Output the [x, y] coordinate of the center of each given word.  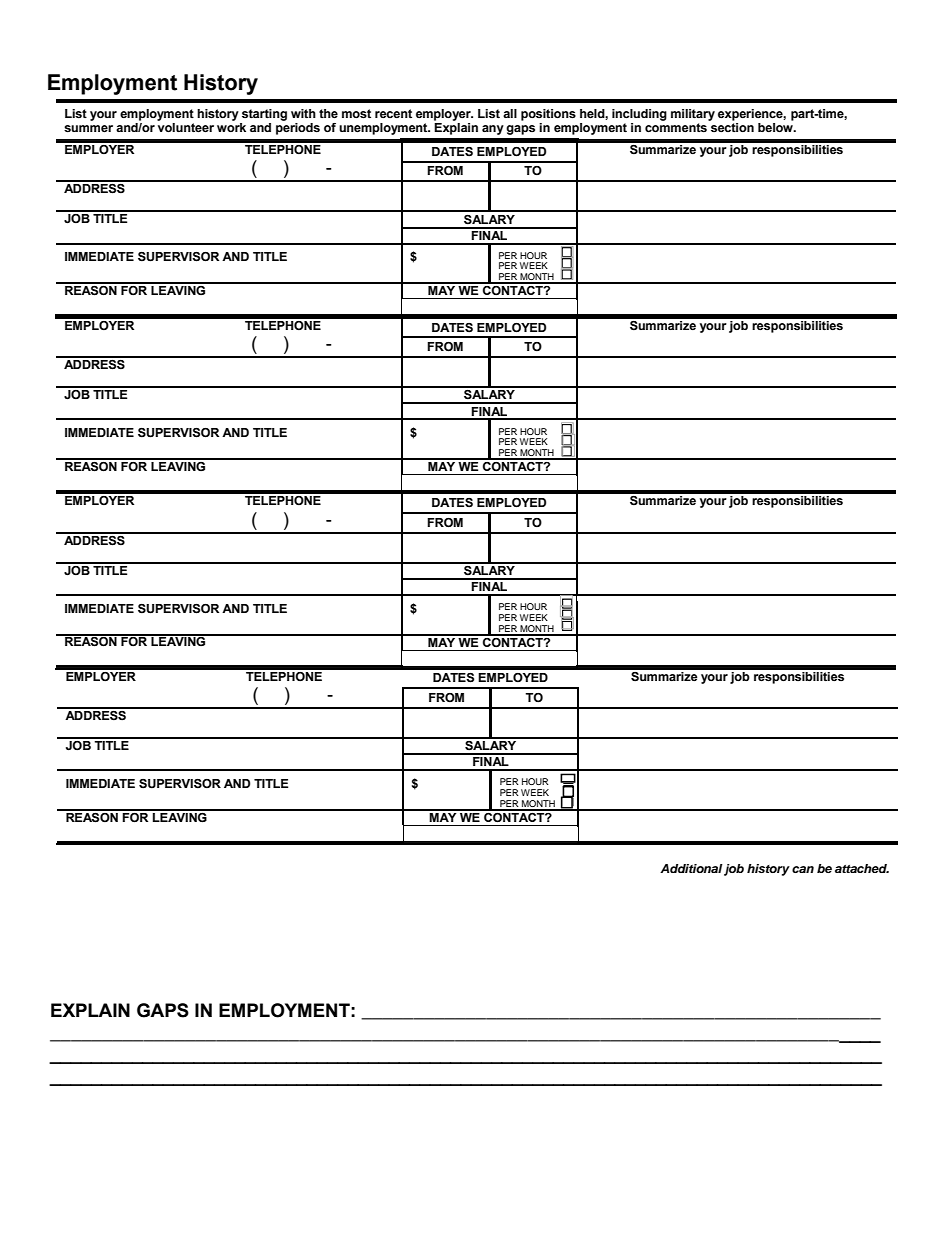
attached [862, 868]
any [493, 130]
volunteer [185, 126]
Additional [691, 868]
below [776, 126]
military [693, 115]
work [231, 126]
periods [298, 127]
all [510, 113]
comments [676, 128]
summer [88, 129]
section [731, 126]
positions [548, 115]
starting [264, 115]
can [803, 869]
